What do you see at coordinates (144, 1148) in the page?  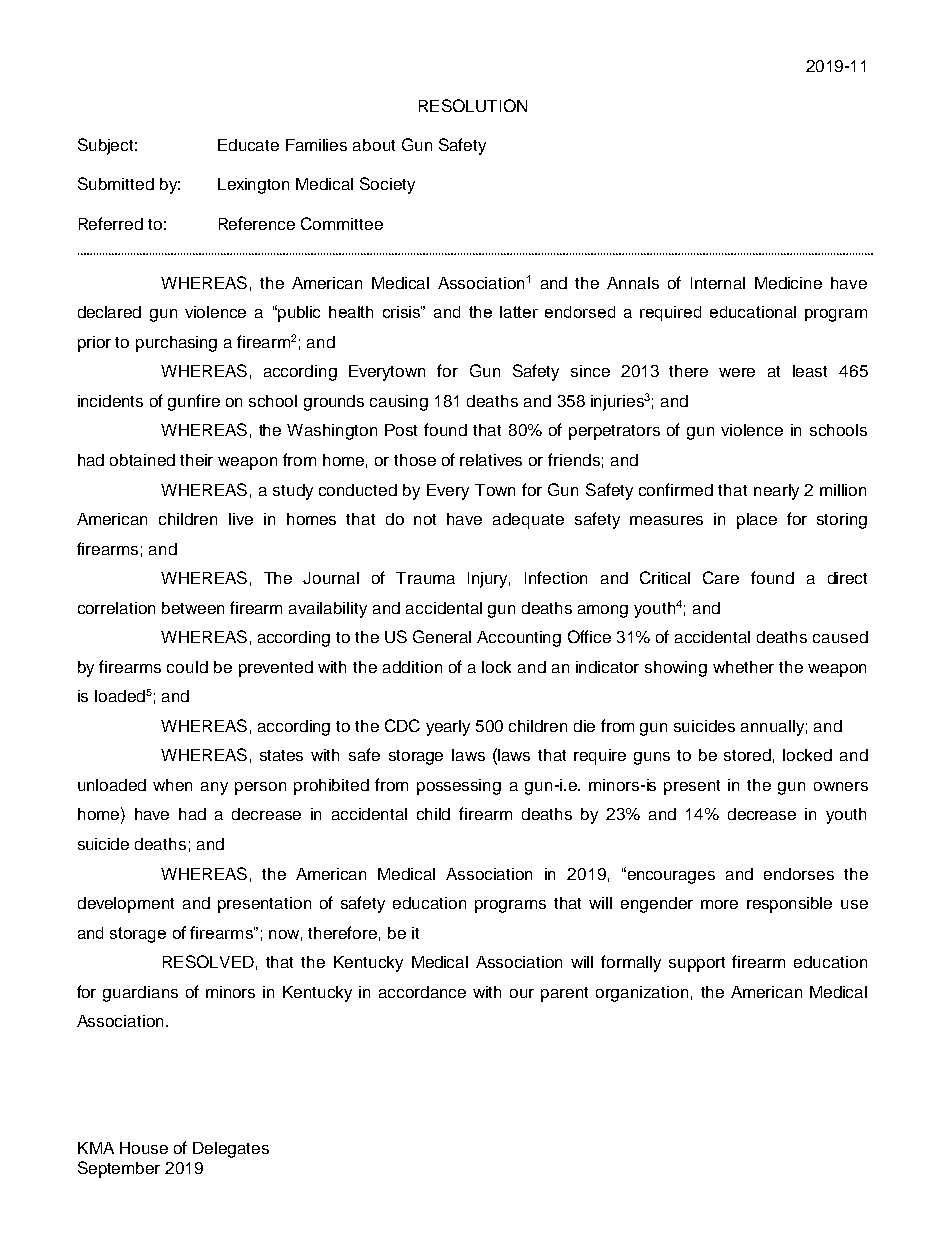 I see `House` at bounding box center [144, 1148].
